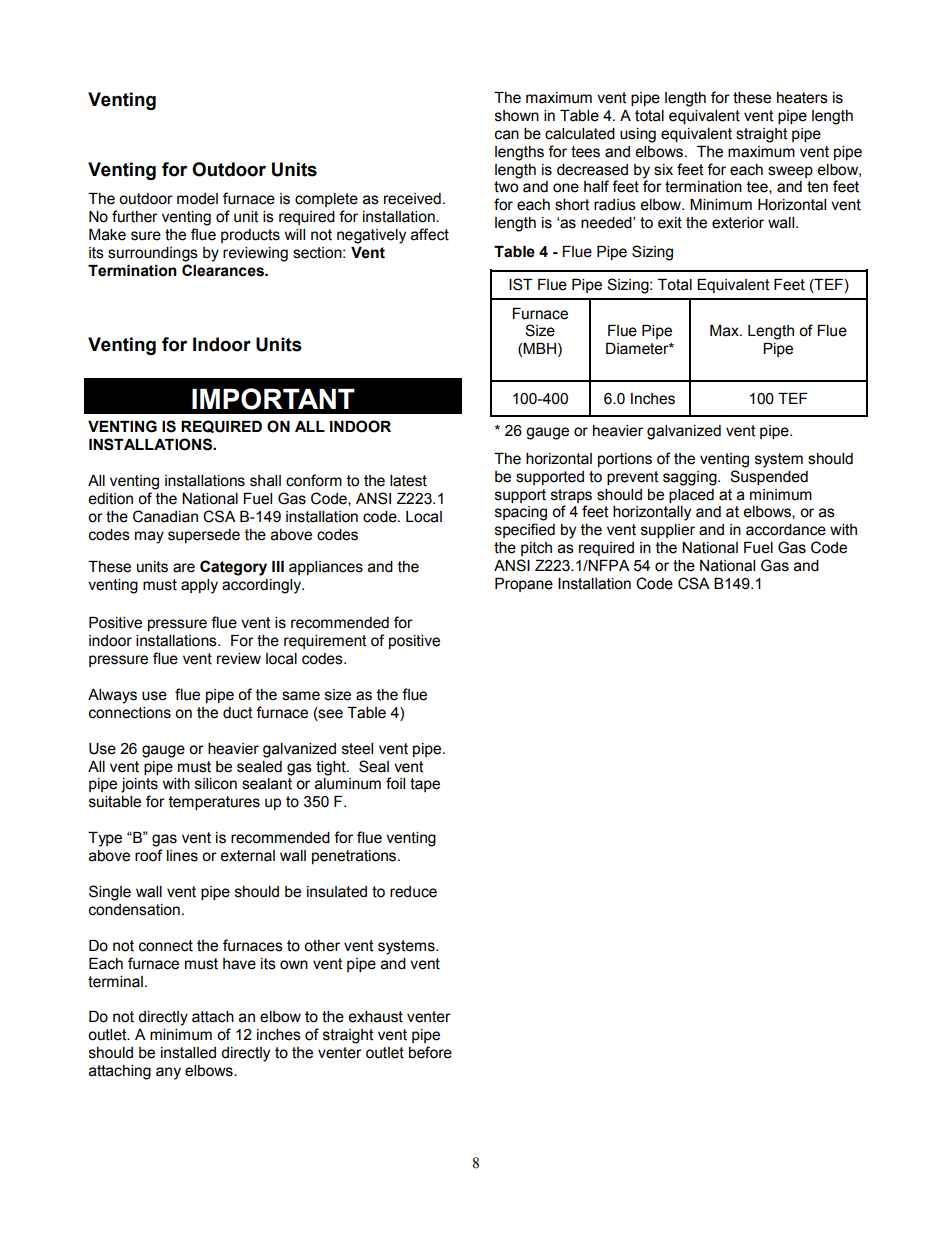  Describe the element at coordinates (802, 98) in the image. I see `heaters` at that location.
